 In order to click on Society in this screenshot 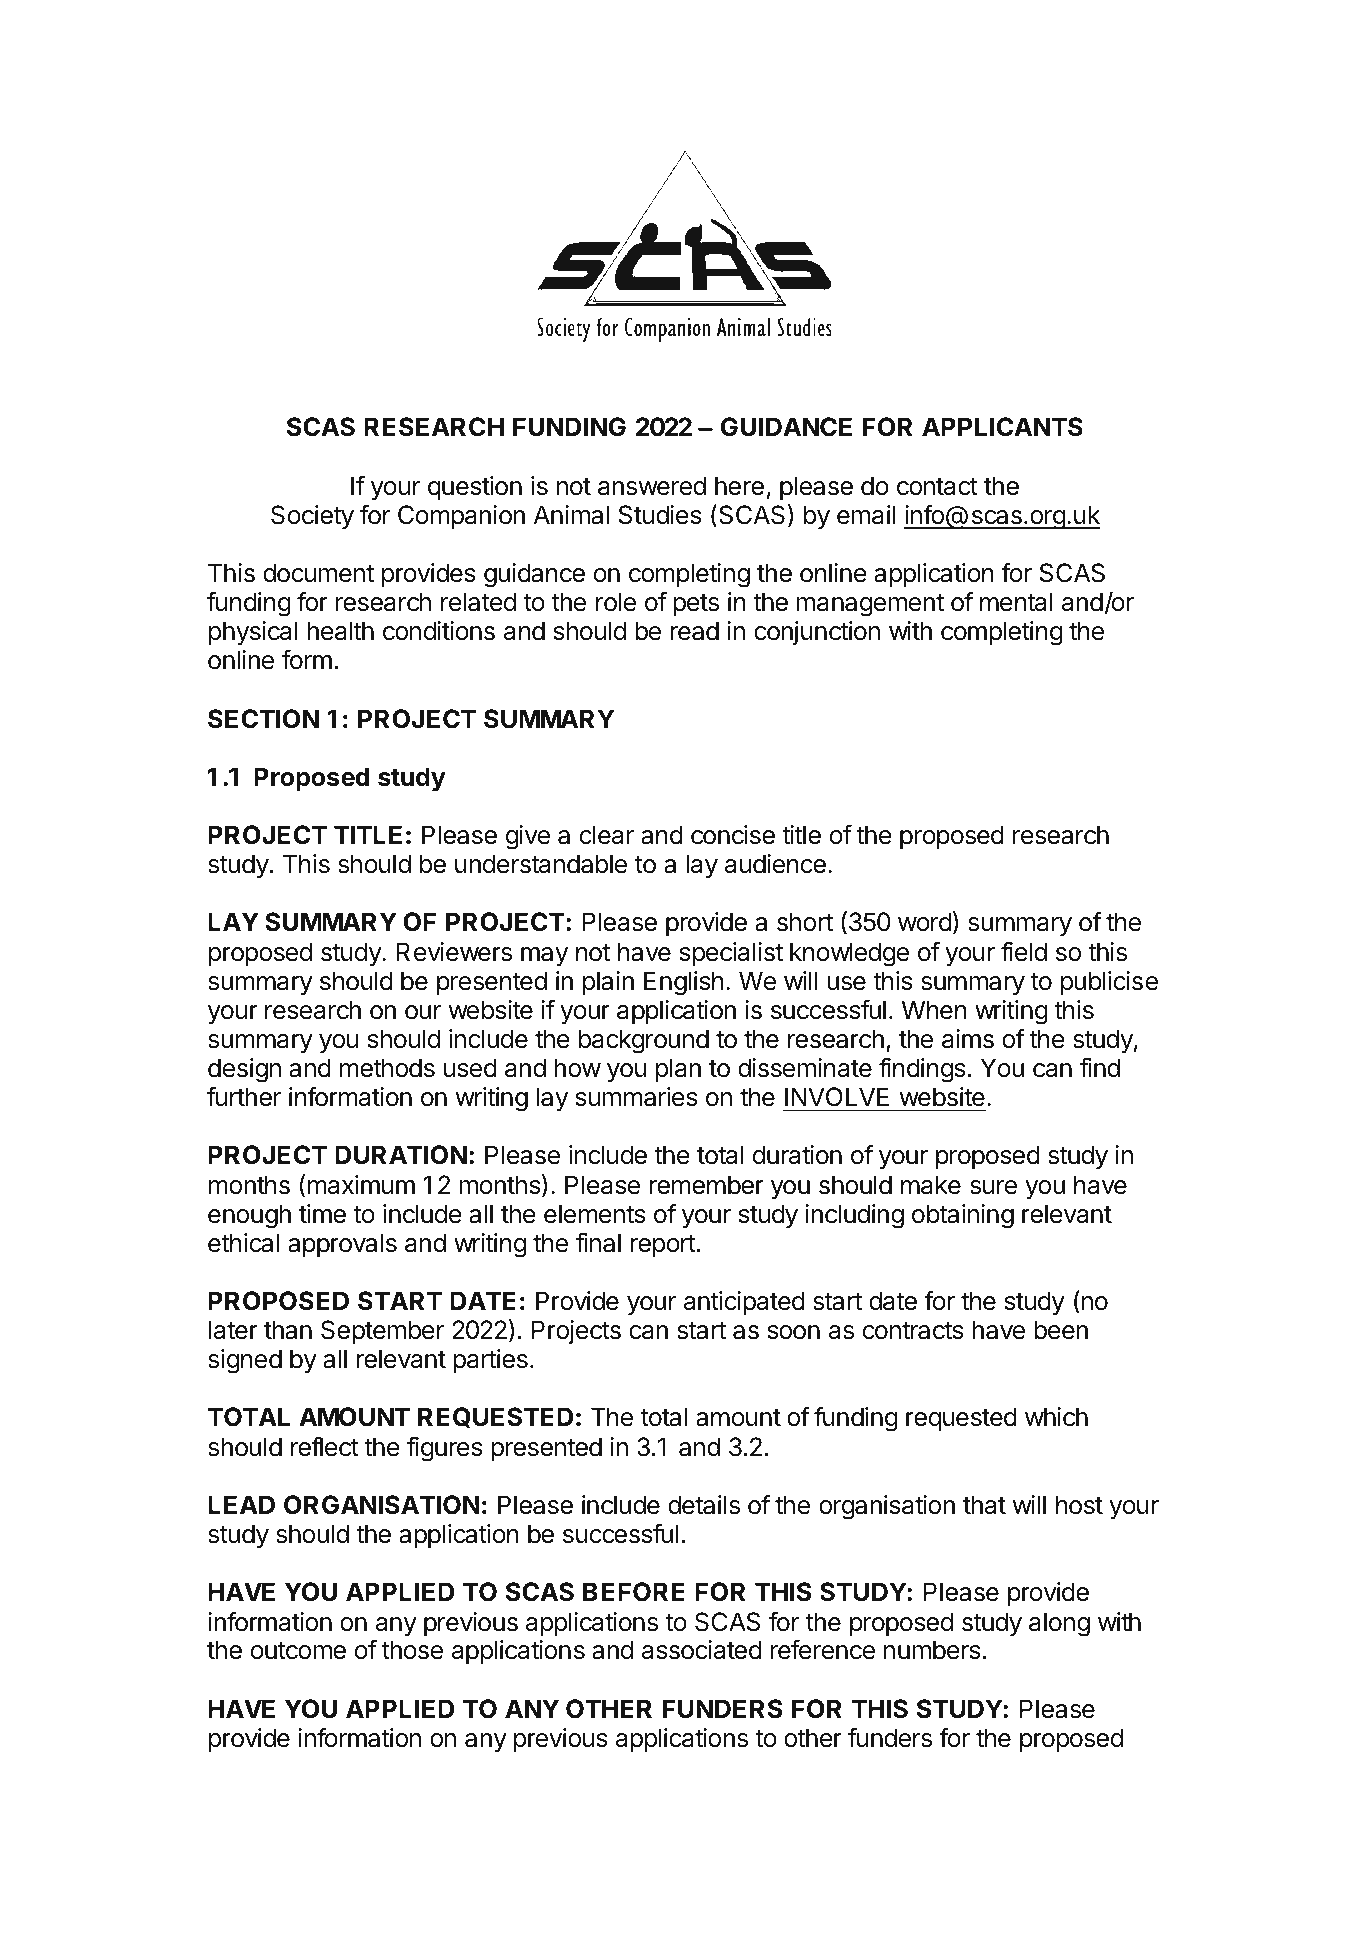, I will do `click(312, 517)`.
